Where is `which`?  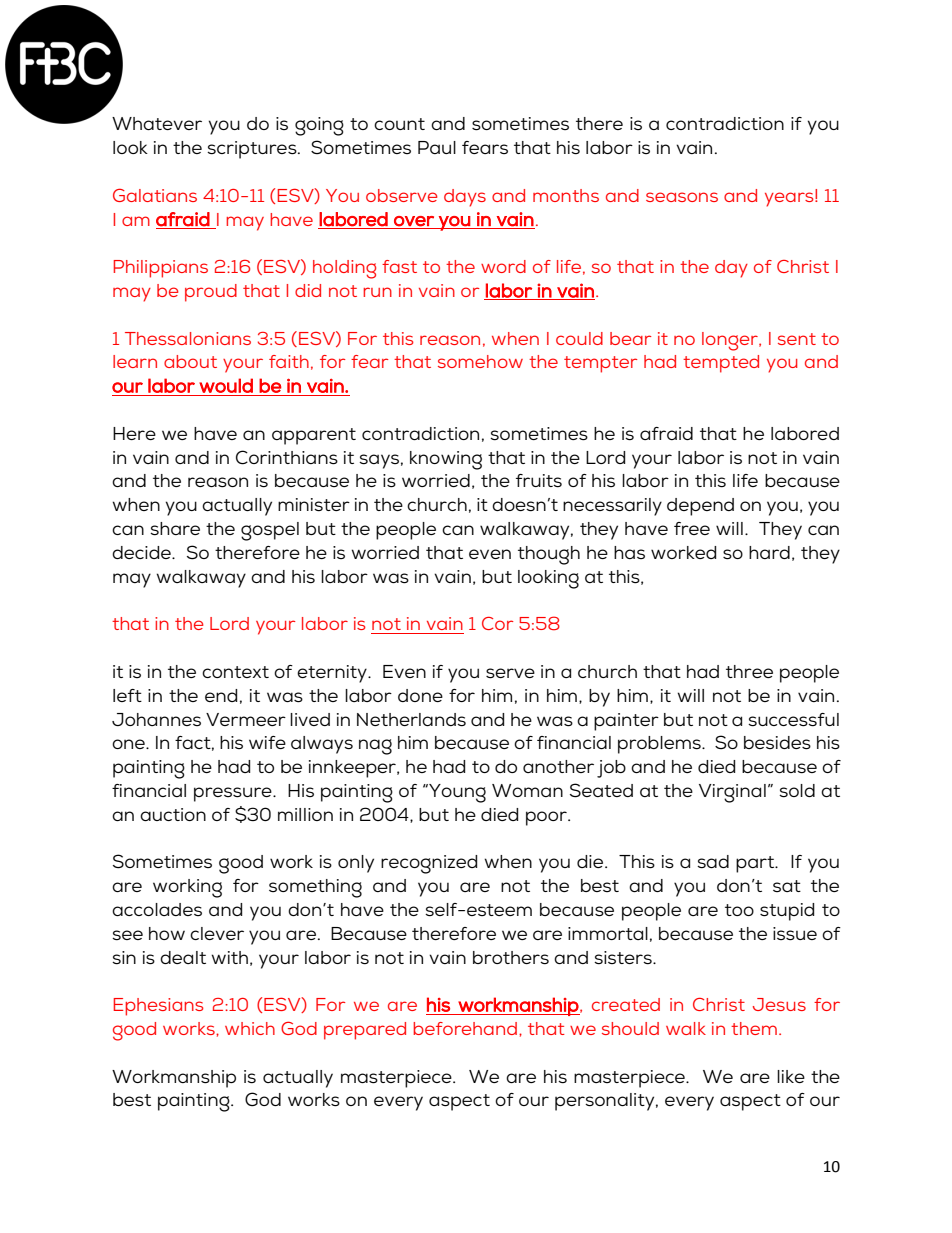 which is located at coordinates (250, 1028).
